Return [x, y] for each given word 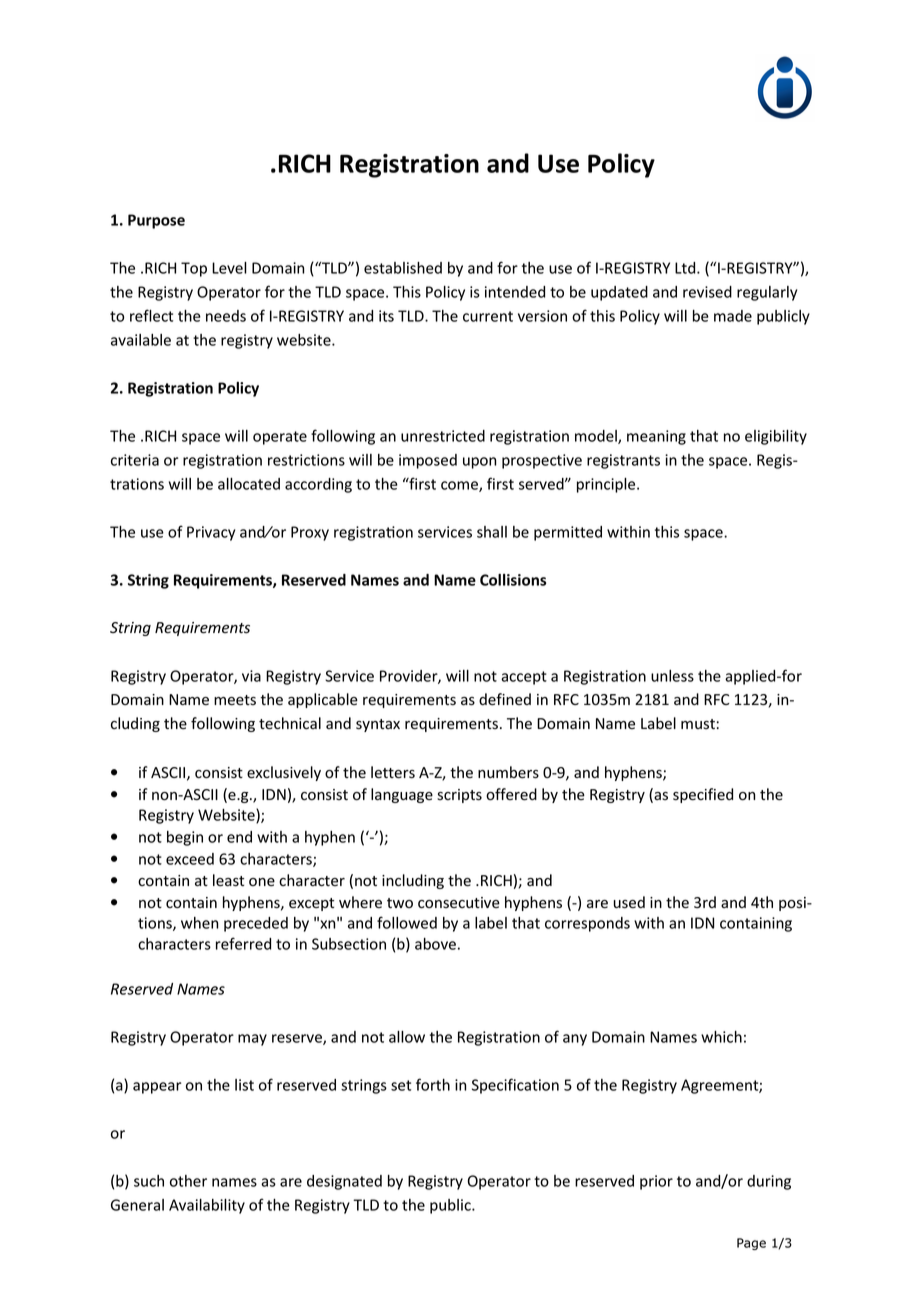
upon [479, 463]
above [435, 944]
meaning [656, 437]
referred [243, 943]
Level [229, 268]
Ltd [686, 268]
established [403, 268]
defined [505, 699]
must [698, 724]
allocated [249, 484]
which [721, 1037]
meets [235, 700]
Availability [207, 1206]
